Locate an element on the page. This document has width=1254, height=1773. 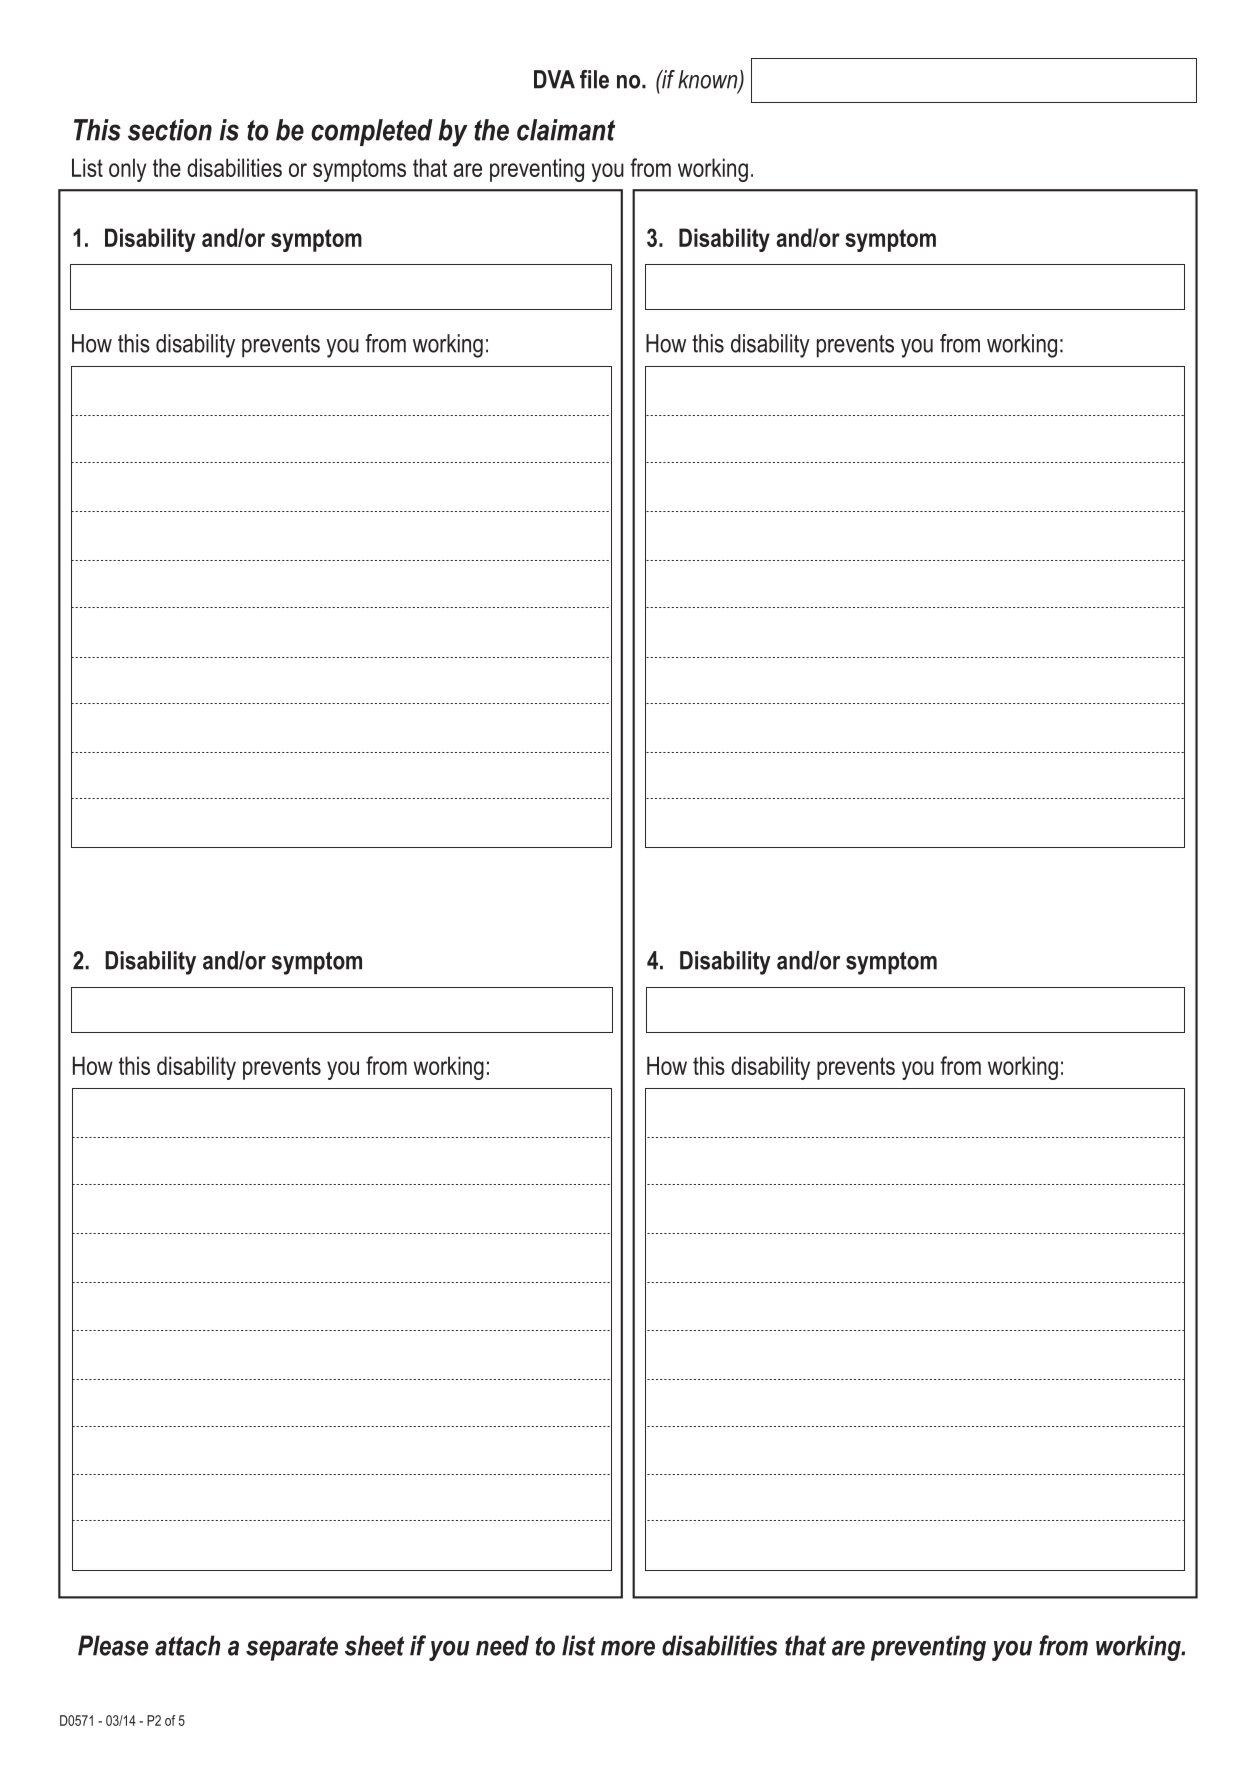
file is located at coordinates (594, 79).
